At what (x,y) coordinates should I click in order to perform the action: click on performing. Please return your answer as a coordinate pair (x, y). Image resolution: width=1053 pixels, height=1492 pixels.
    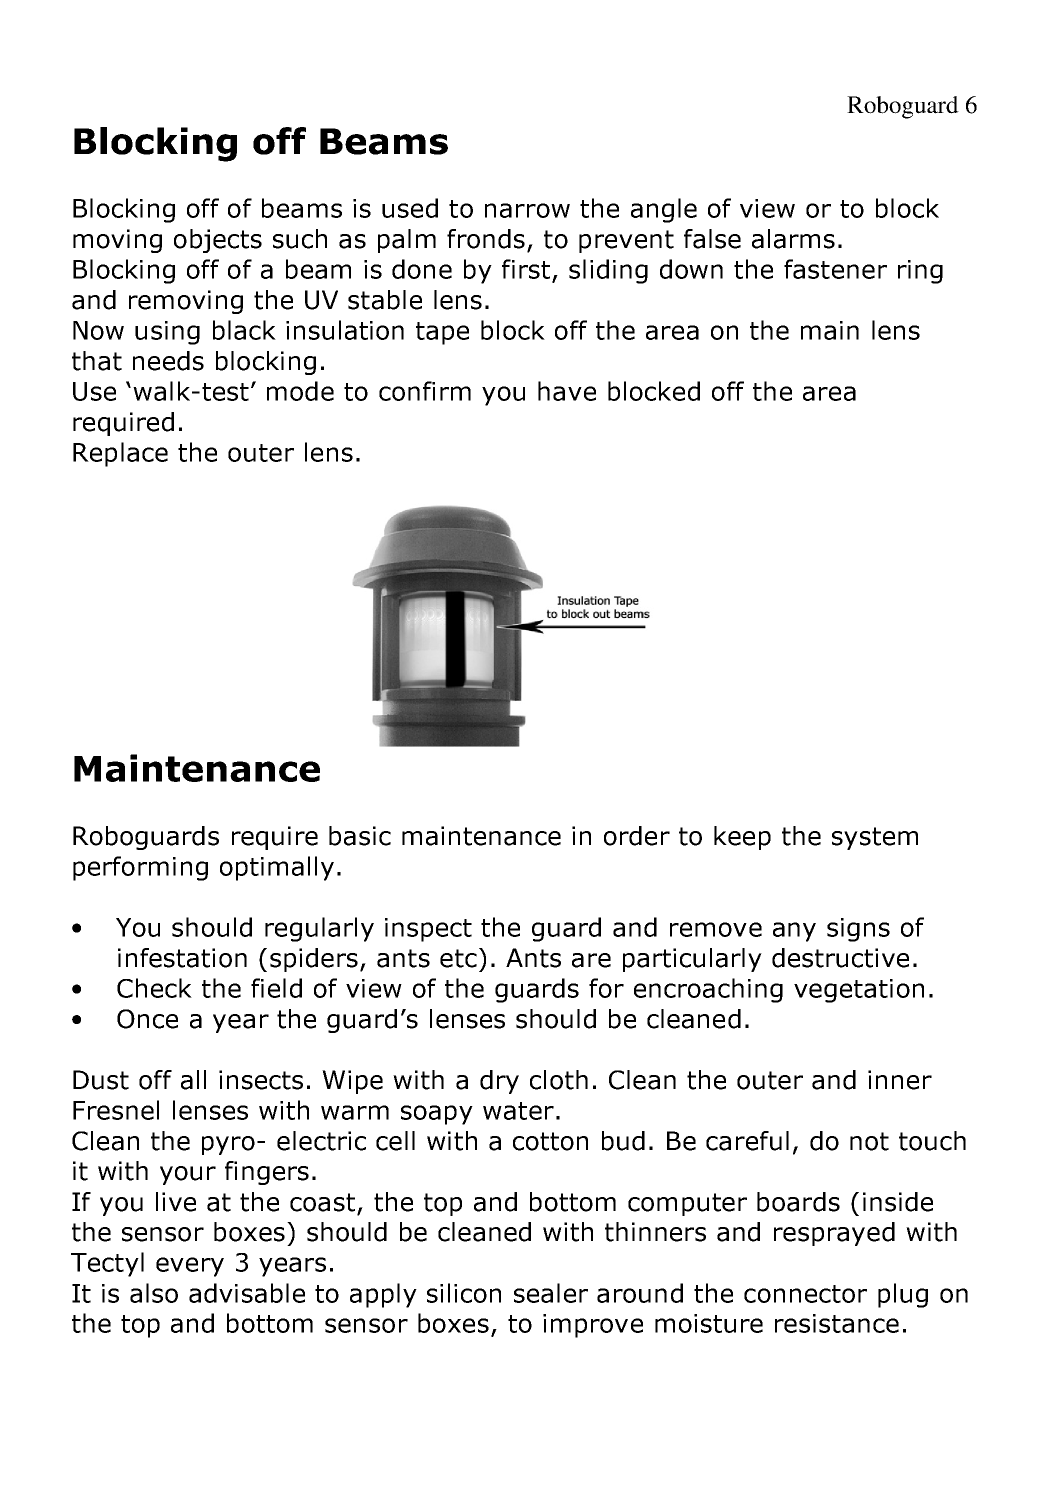
    Looking at the image, I should click on (140, 868).
